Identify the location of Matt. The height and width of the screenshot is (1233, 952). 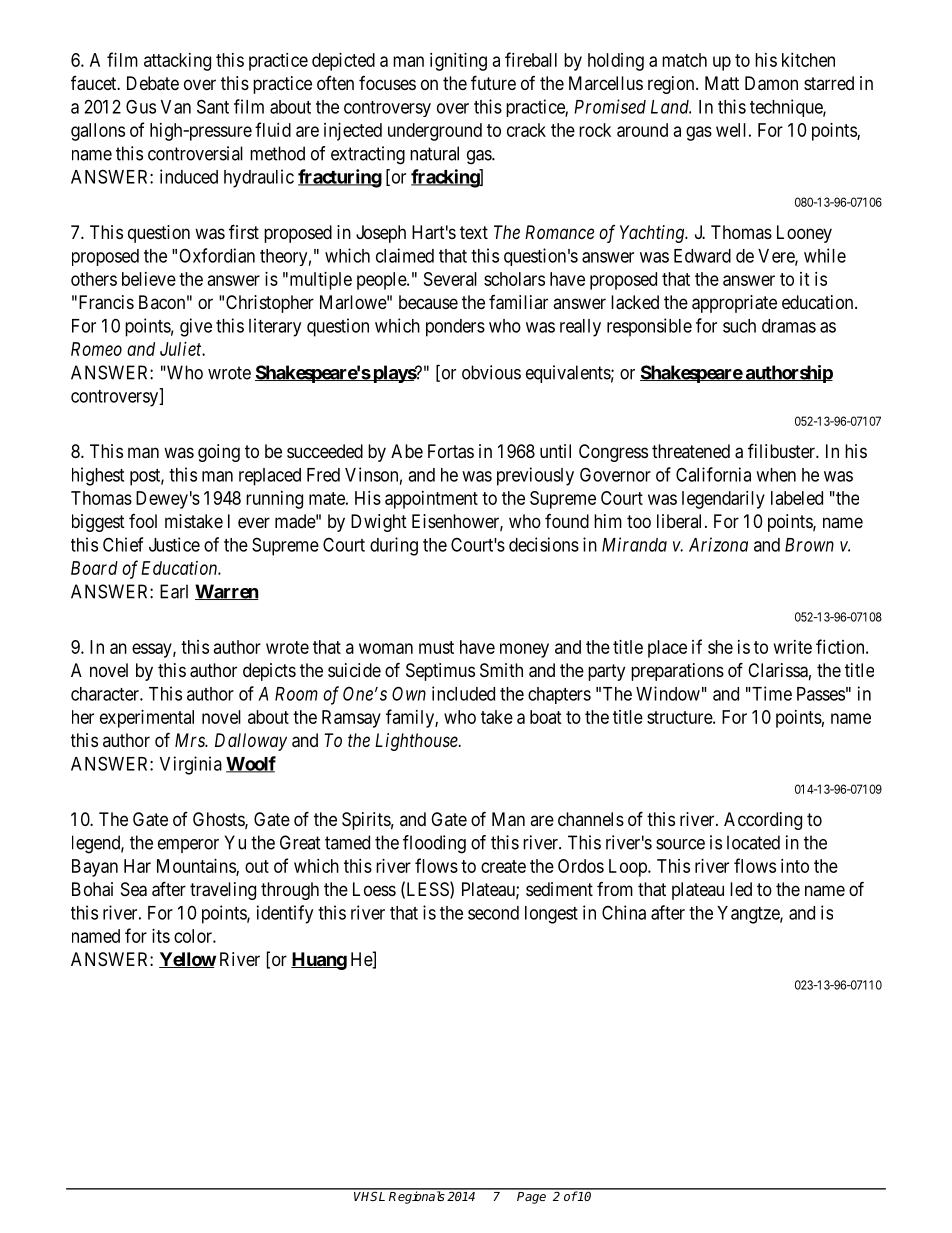
(722, 83).
